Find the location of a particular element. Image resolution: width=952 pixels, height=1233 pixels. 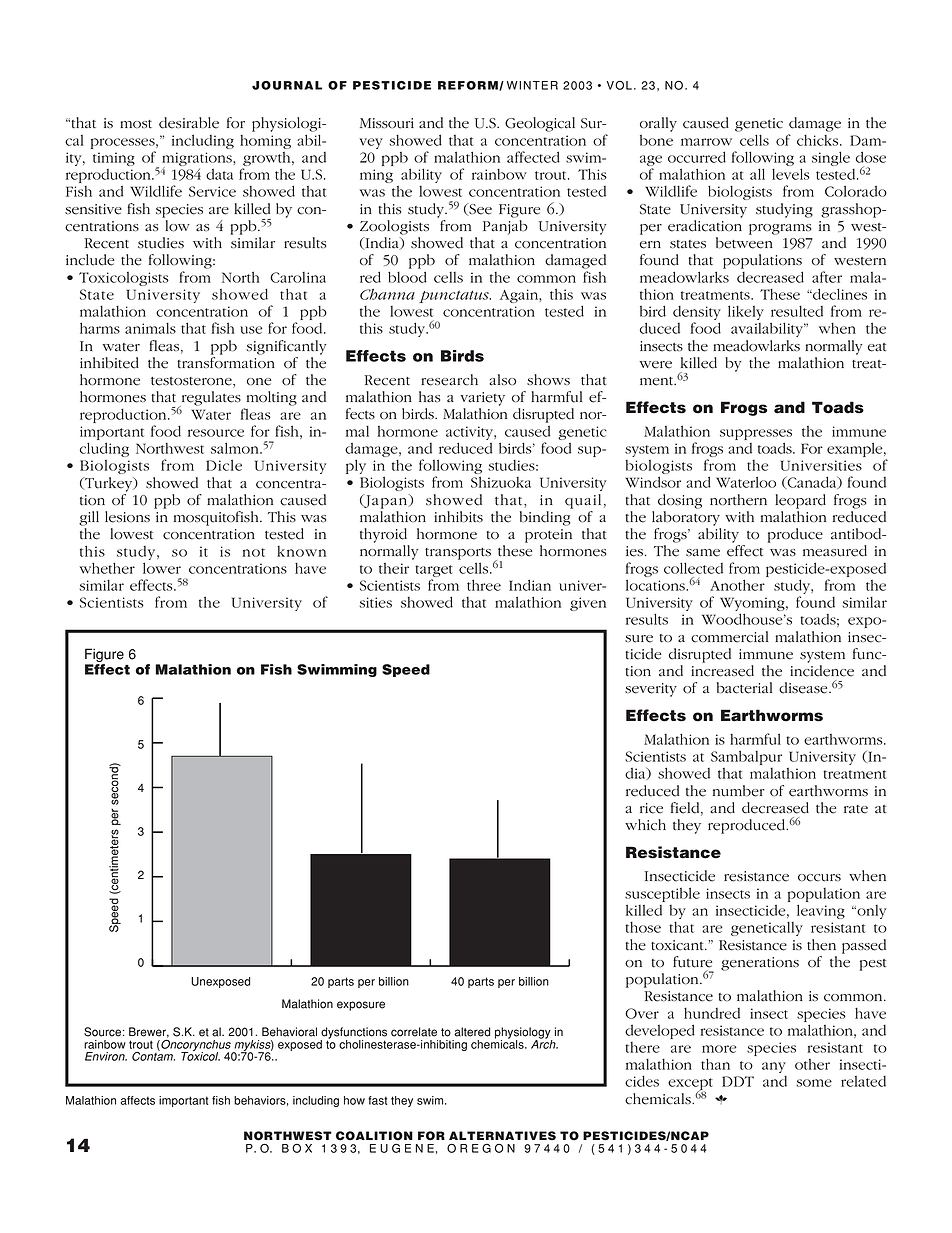

chicks is located at coordinates (819, 140).
